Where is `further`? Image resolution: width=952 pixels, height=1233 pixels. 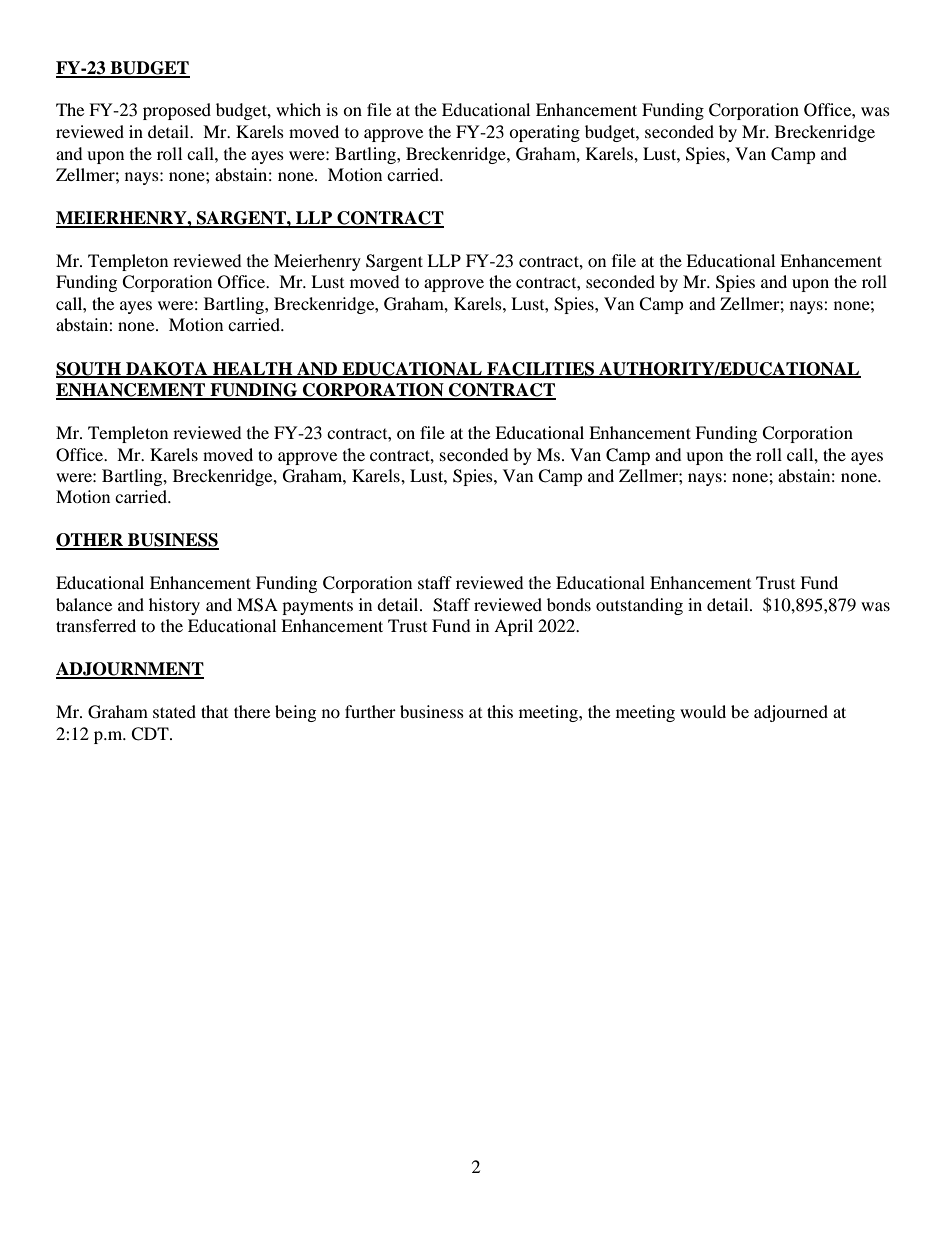 further is located at coordinates (370, 711).
